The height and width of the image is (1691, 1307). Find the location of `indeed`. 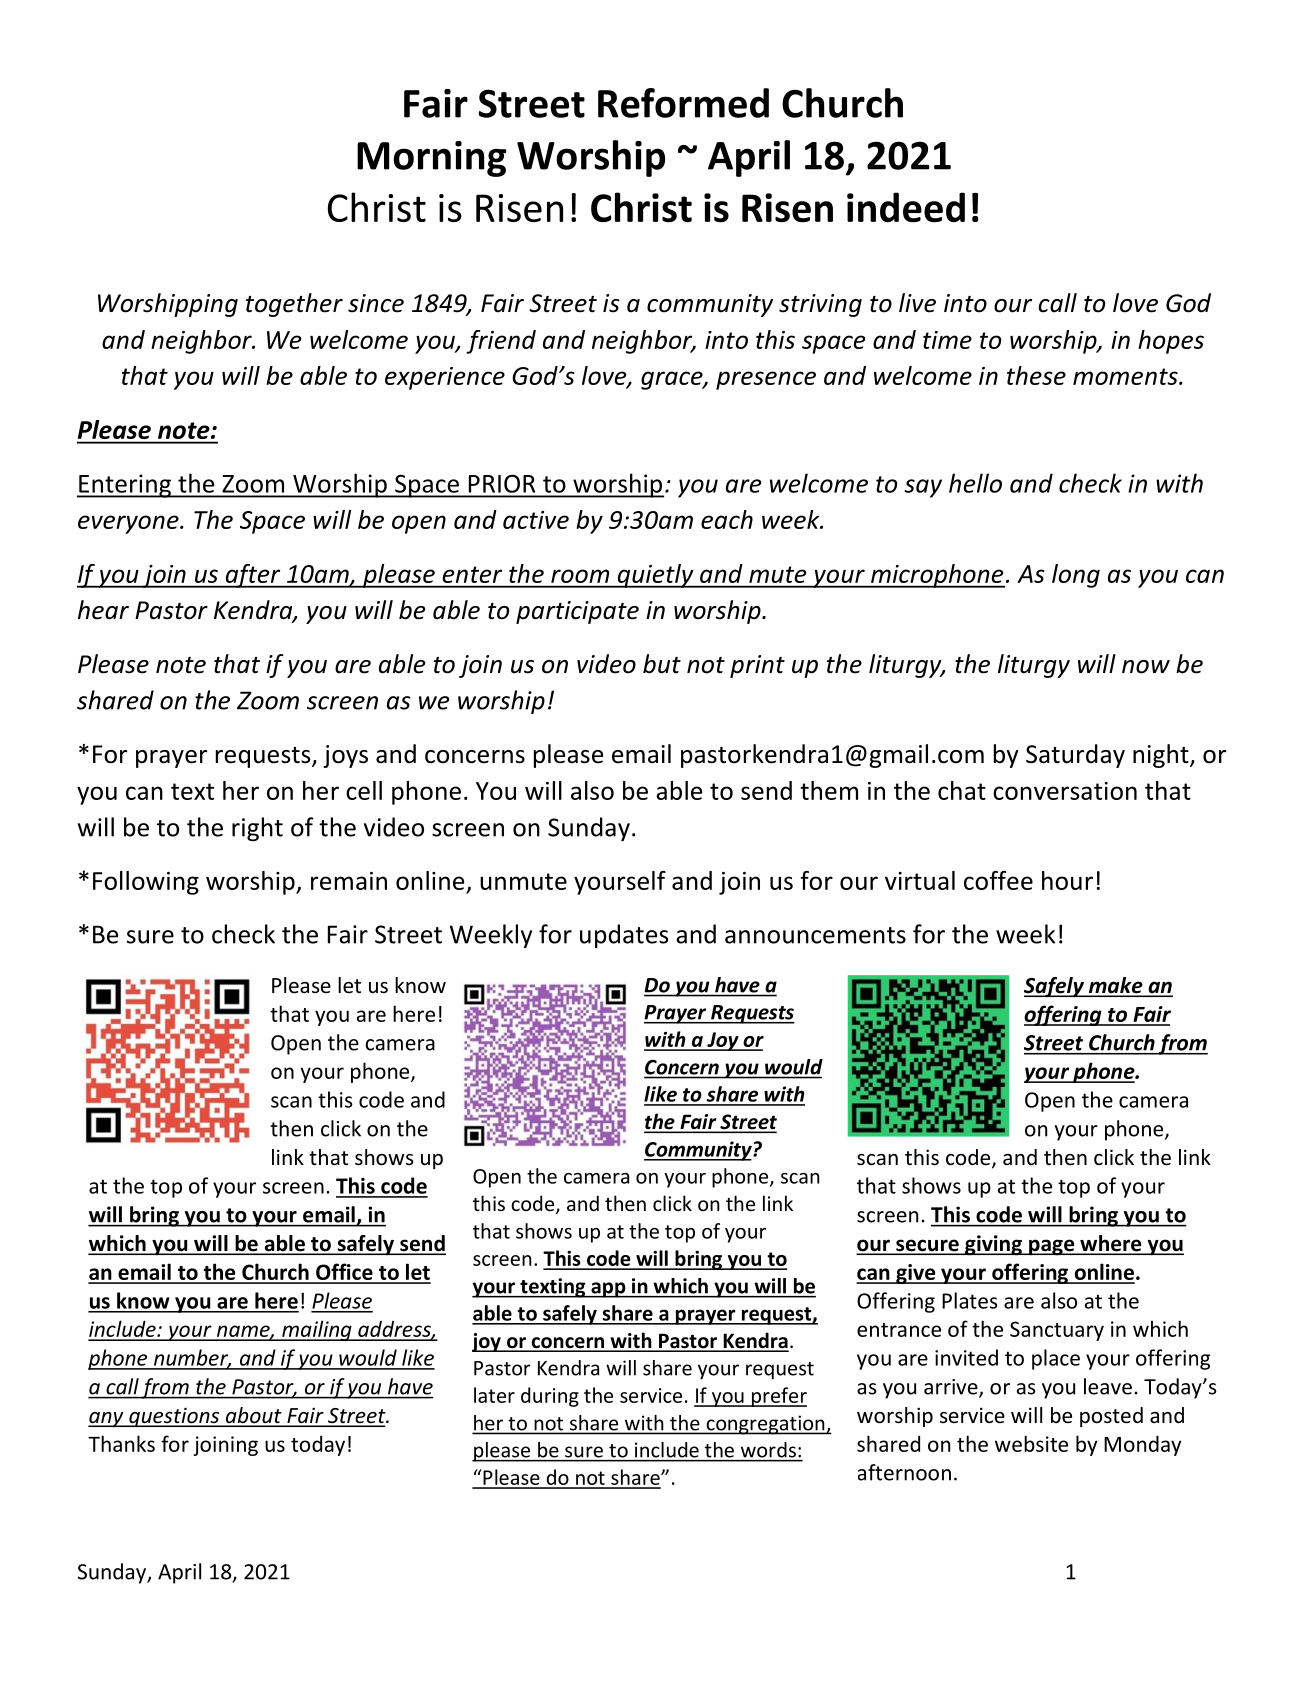

indeed is located at coordinates (906, 207).
